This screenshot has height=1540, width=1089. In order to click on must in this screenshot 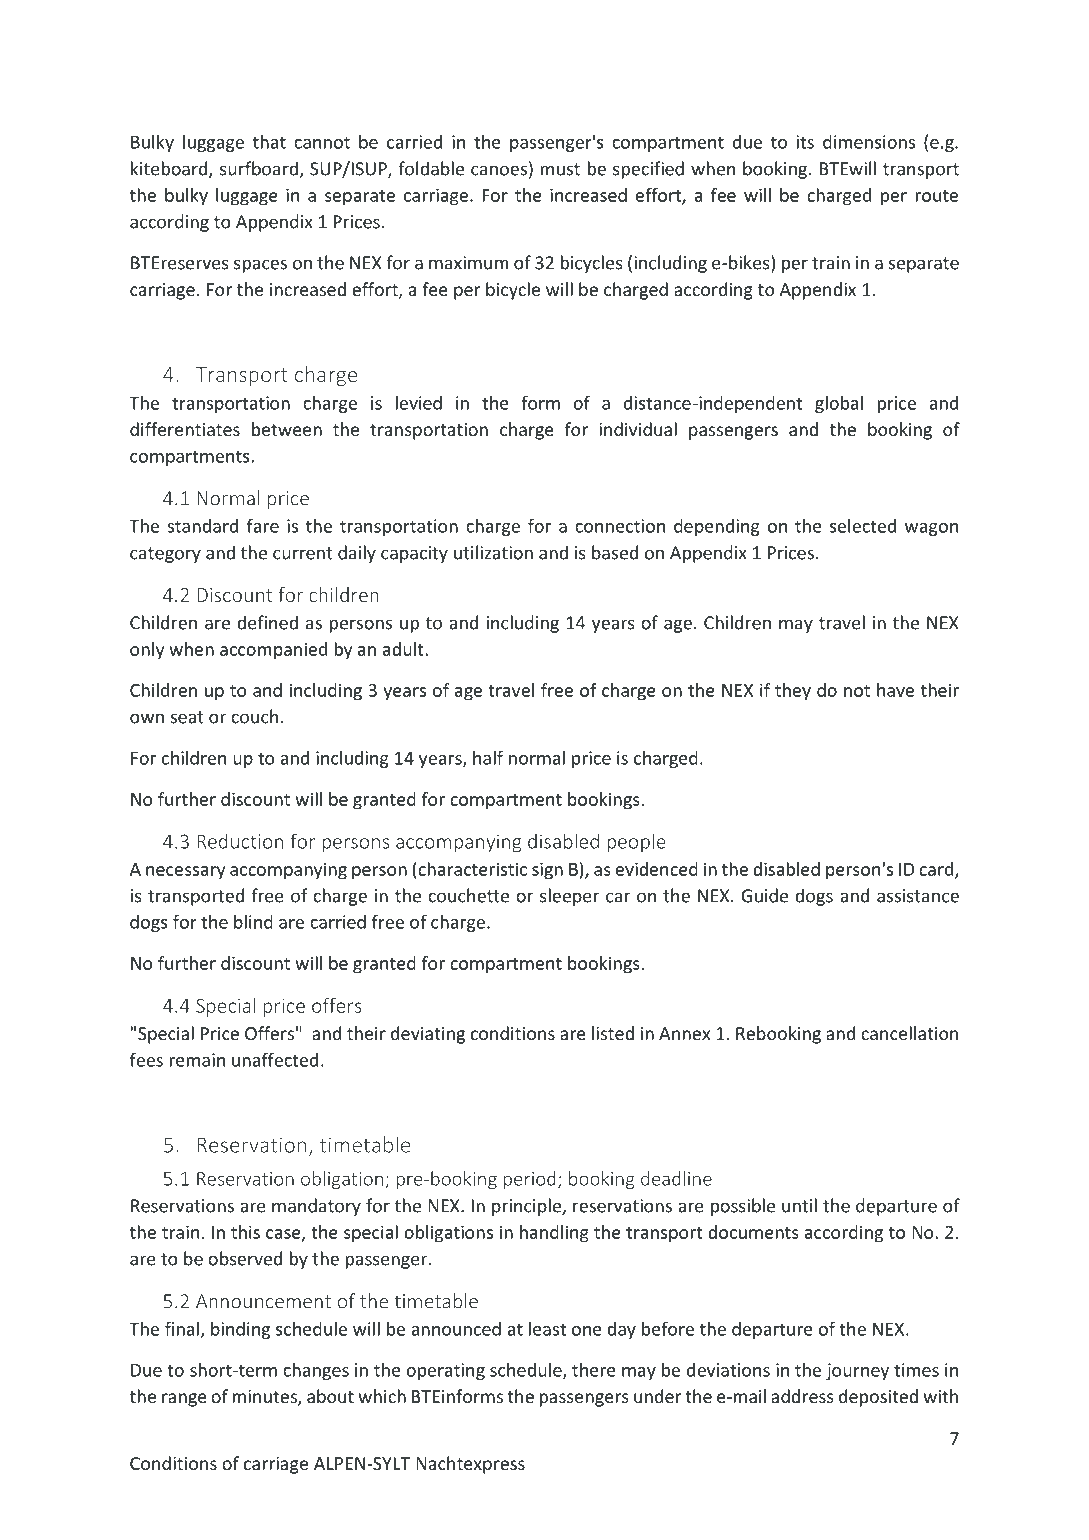, I will do `click(560, 169)`.
